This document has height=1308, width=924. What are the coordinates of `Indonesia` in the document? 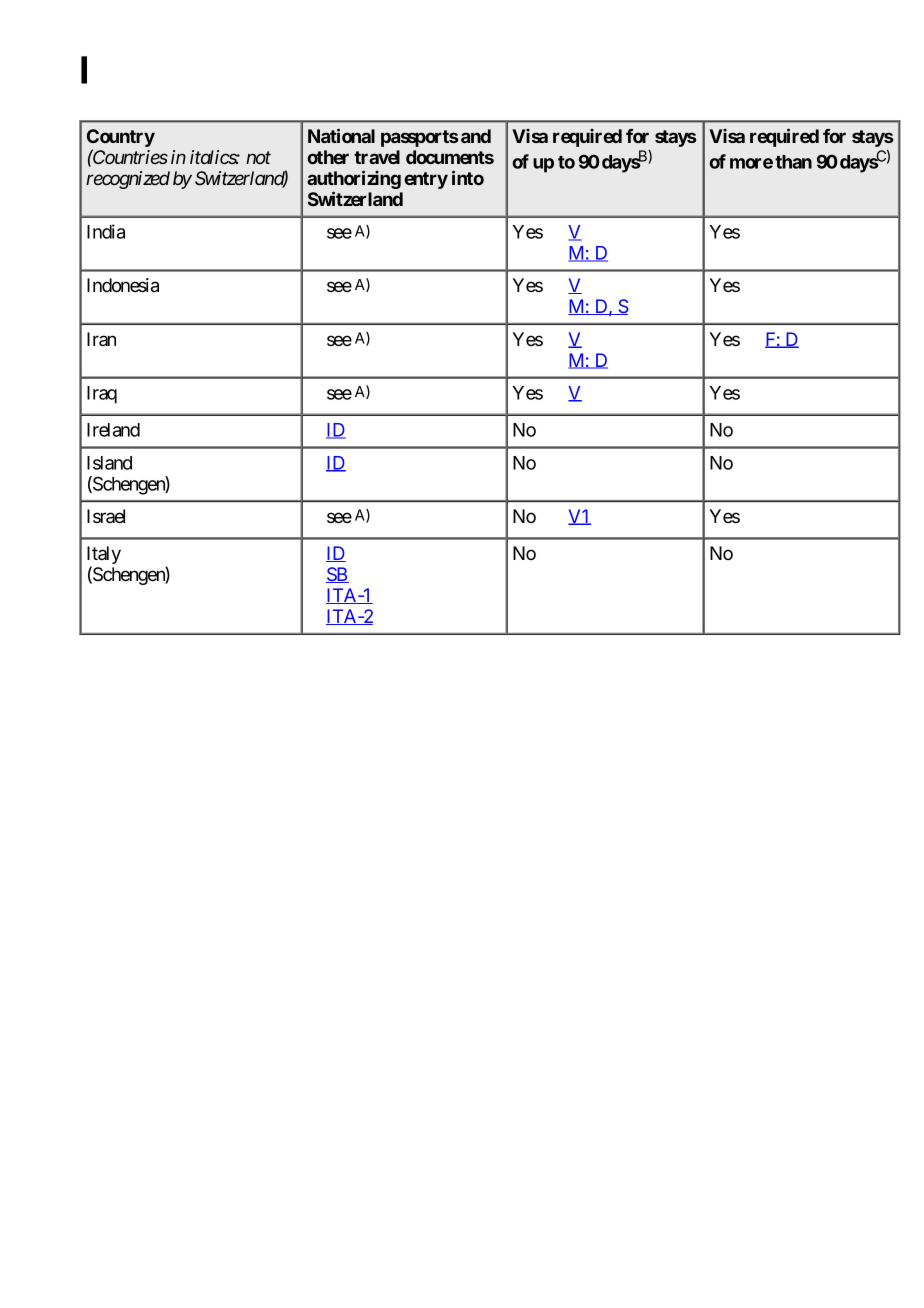 It's located at (123, 285).
